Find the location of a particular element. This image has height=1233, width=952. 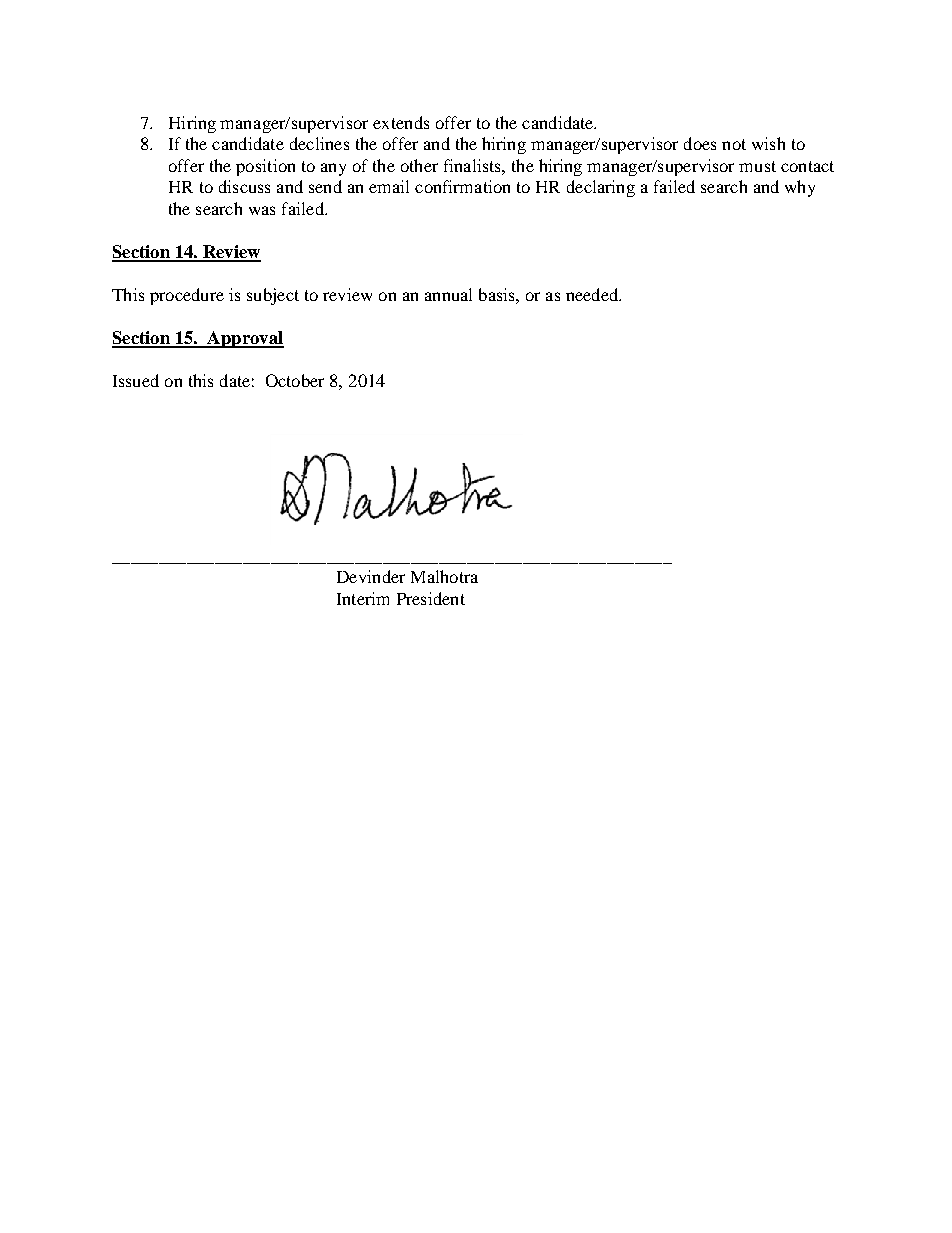

procedure is located at coordinates (187, 296).
